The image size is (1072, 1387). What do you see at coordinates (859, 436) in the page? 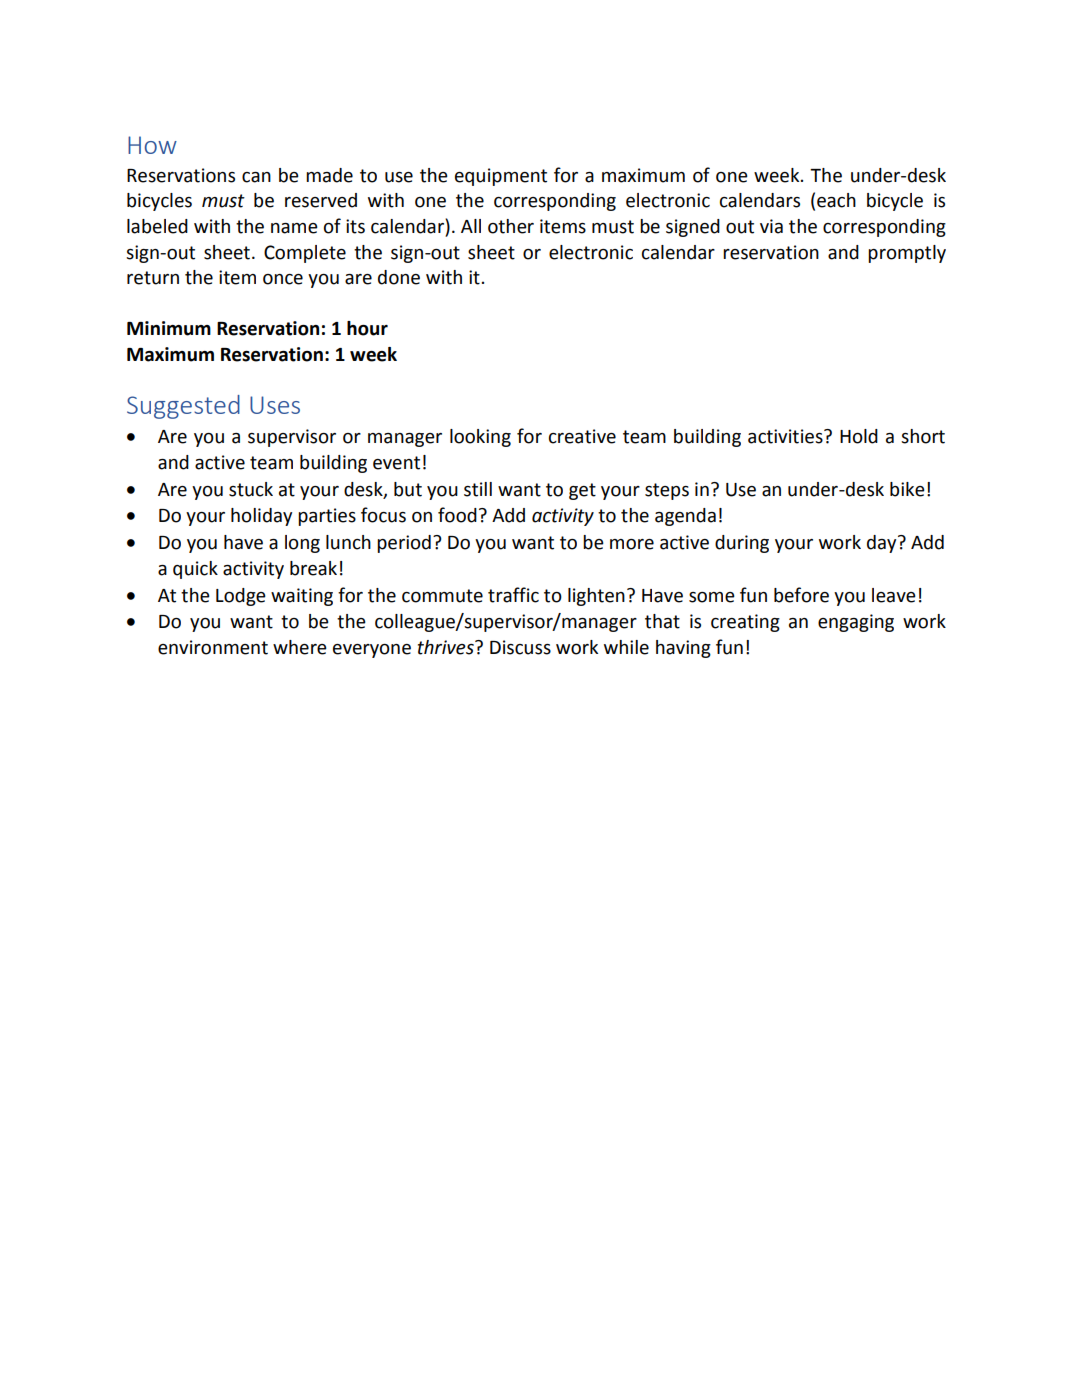
I see `Hold` at bounding box center [859, 436].
